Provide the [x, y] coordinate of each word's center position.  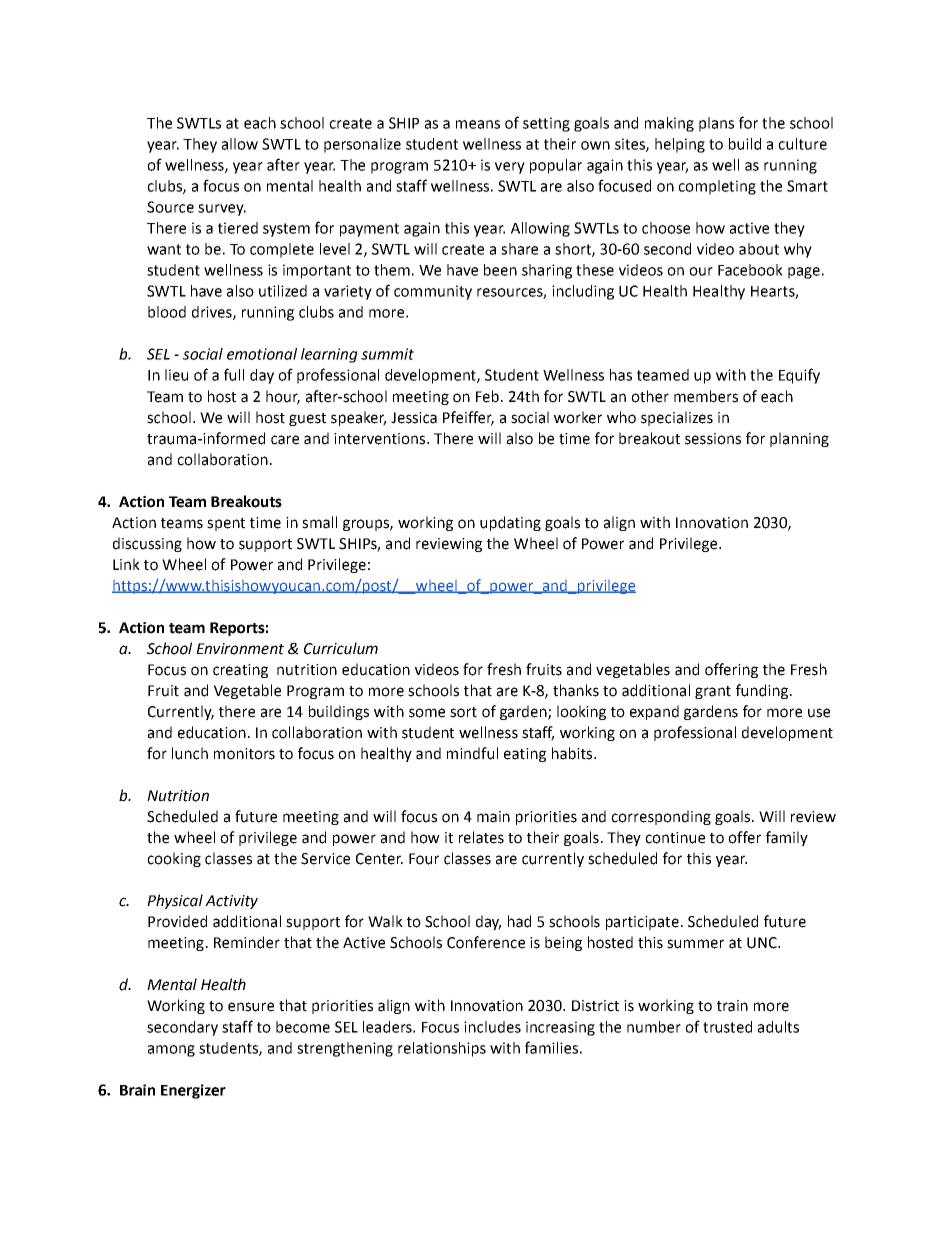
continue [675, 838]
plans [716, 124]
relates [481, 837]
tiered [238, 228]
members [706, 396]
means [478, 124]
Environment [240, 649]
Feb [487, 396]
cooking [174, 859]
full [234, 374]
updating [510, 523]
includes [492, 1027]
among [171, 1051]
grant [713, 692]
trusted [727, 1027]
